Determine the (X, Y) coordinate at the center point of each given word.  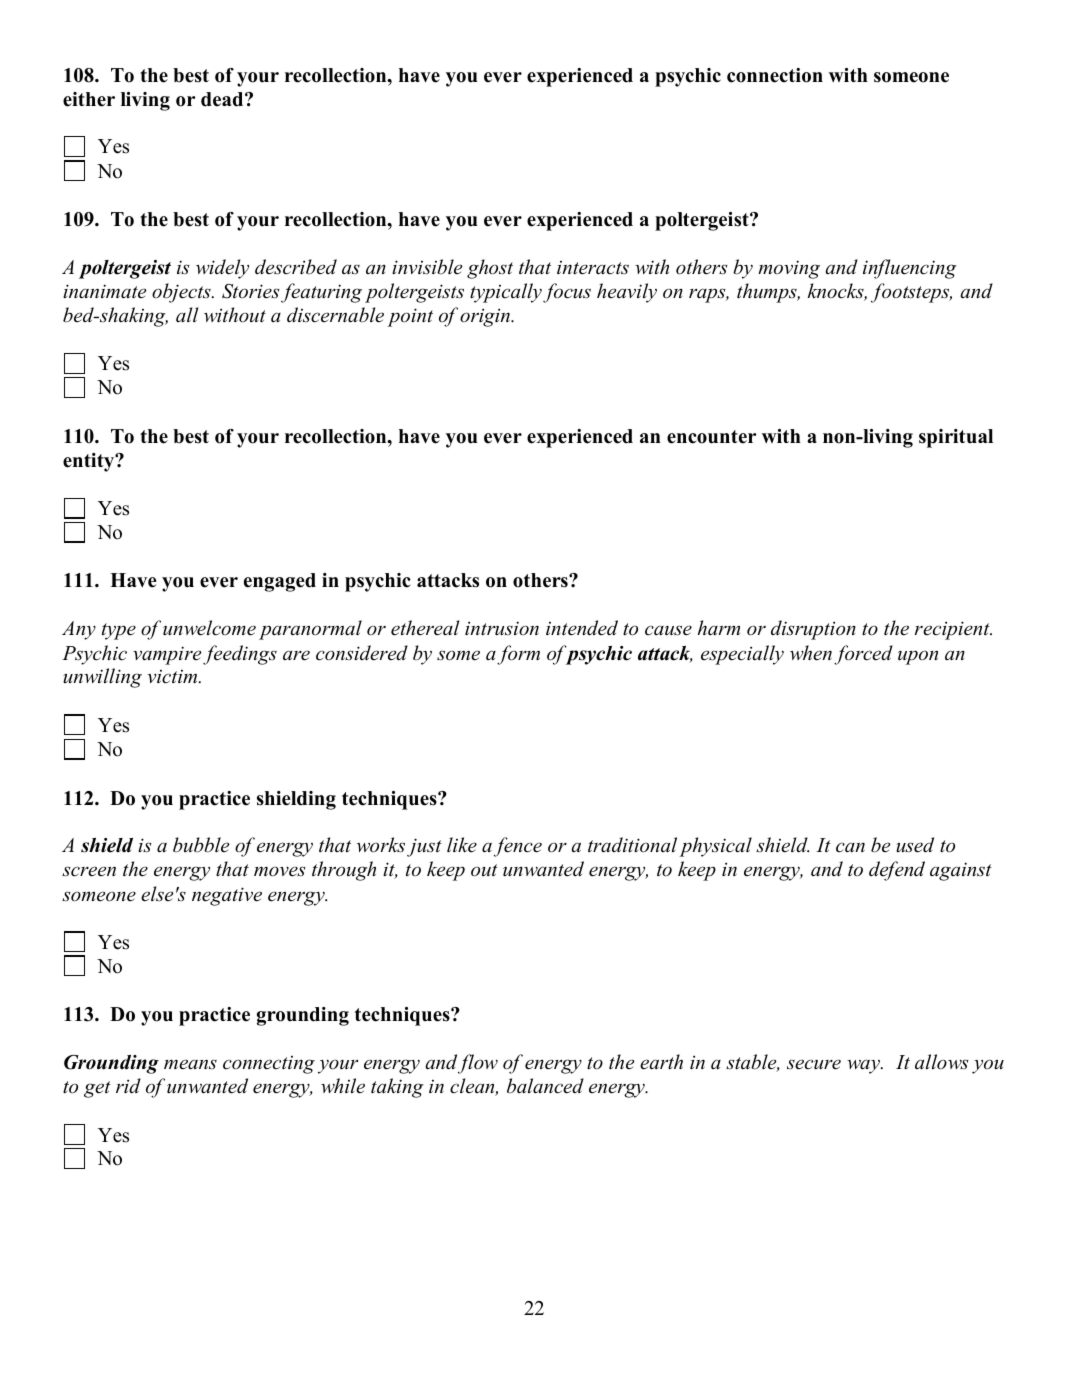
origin (486, 317)
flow (478, 1064)
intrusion (502, 628)
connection (775, 75)
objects (182, 293)
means (190, 1064)
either (89, 99)
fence (518, 847)
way (865, 1066)
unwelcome (209, 628)
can (850, 847)
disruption (813, 630)
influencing (909, 269)
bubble (201, 845)
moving (789, 269)
